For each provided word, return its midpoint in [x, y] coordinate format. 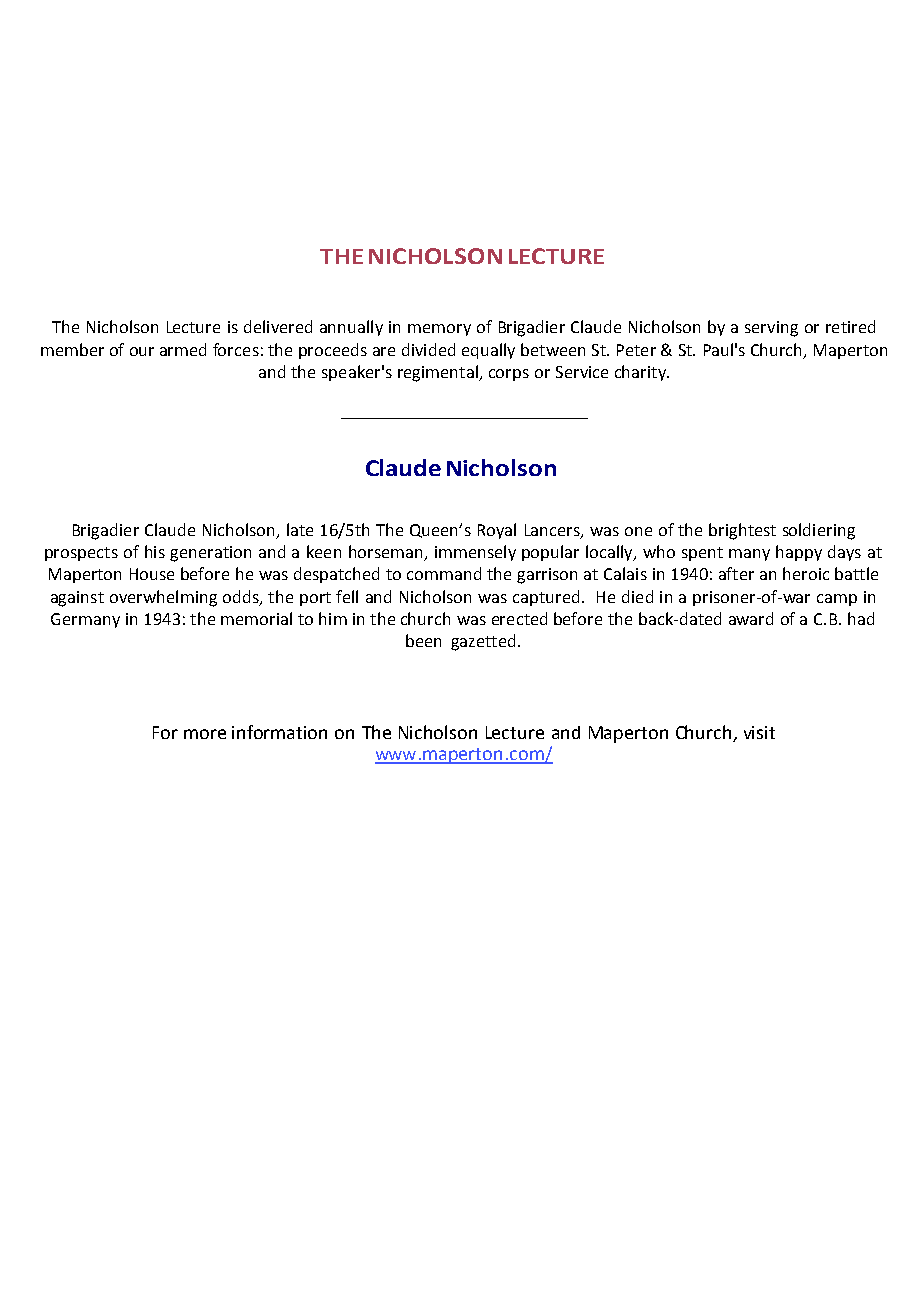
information [279, 732]
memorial [256, 618]
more [205, 734]
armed [183, 349]
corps [509, 375]
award [751, 618]
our [142, 351]
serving [771, 329]
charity [641, 373]
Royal [497, 531]
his [155, 551]
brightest [742, 531]
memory [439, 330]
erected [519, 618]
